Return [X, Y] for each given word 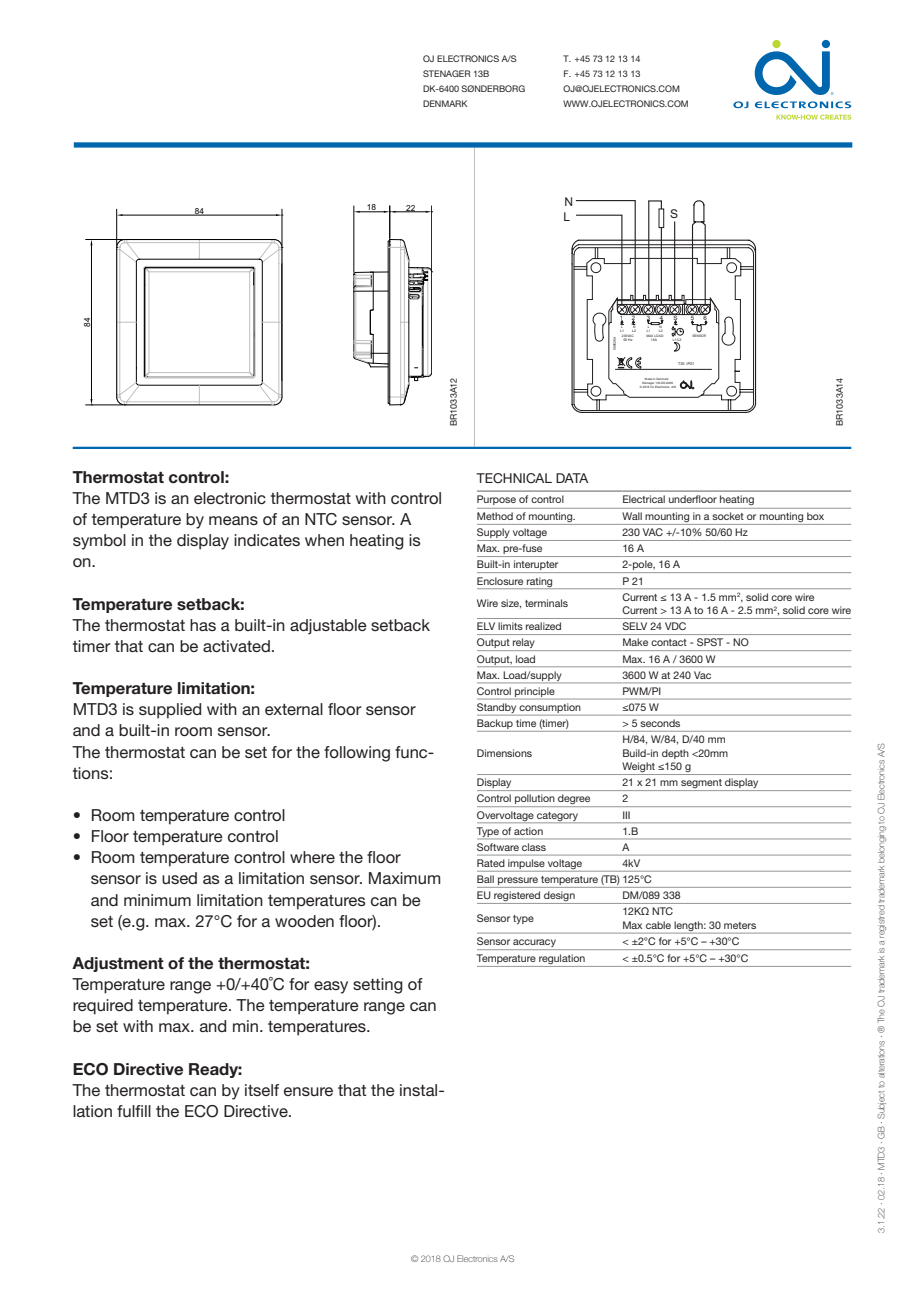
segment [701, 785]
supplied [170, 711]
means [233, 520]
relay [524, 644]
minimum [157, 900]
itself [262, 1090]
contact [669, 642]
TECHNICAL [514, 478]
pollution [535, 800]
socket [728, 516]
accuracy [534, 944]
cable [658, 925]
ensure [308, 1091]
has [203, 625]
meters [740, 925]
